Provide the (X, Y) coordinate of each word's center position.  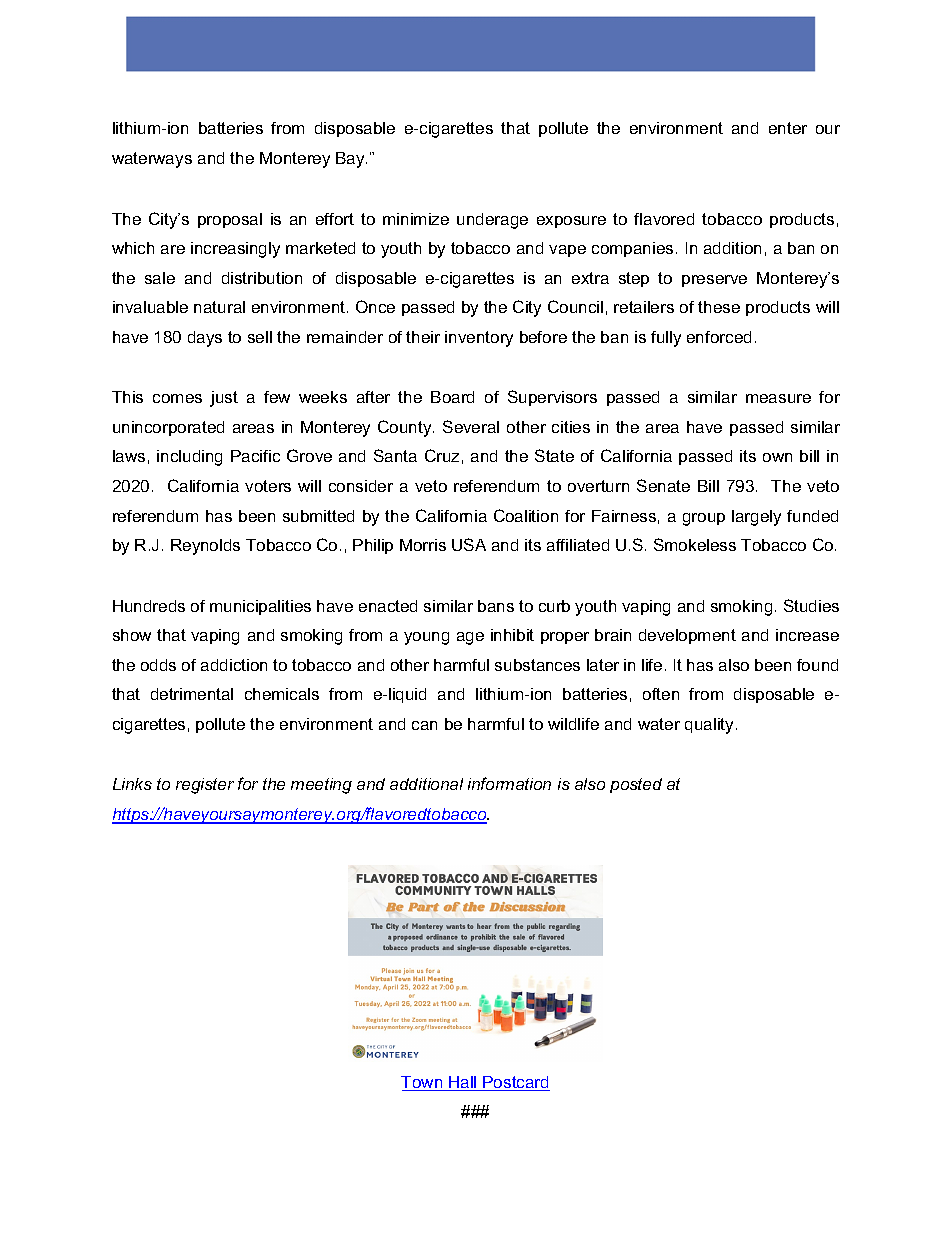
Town (423, 1083)
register (205, 786)
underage (492, 221)
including (189, 458)
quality (711, 726)
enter (788, 128)
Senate (663, 485)
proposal (230, 220)
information (509, 783)
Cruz (442, 455)
